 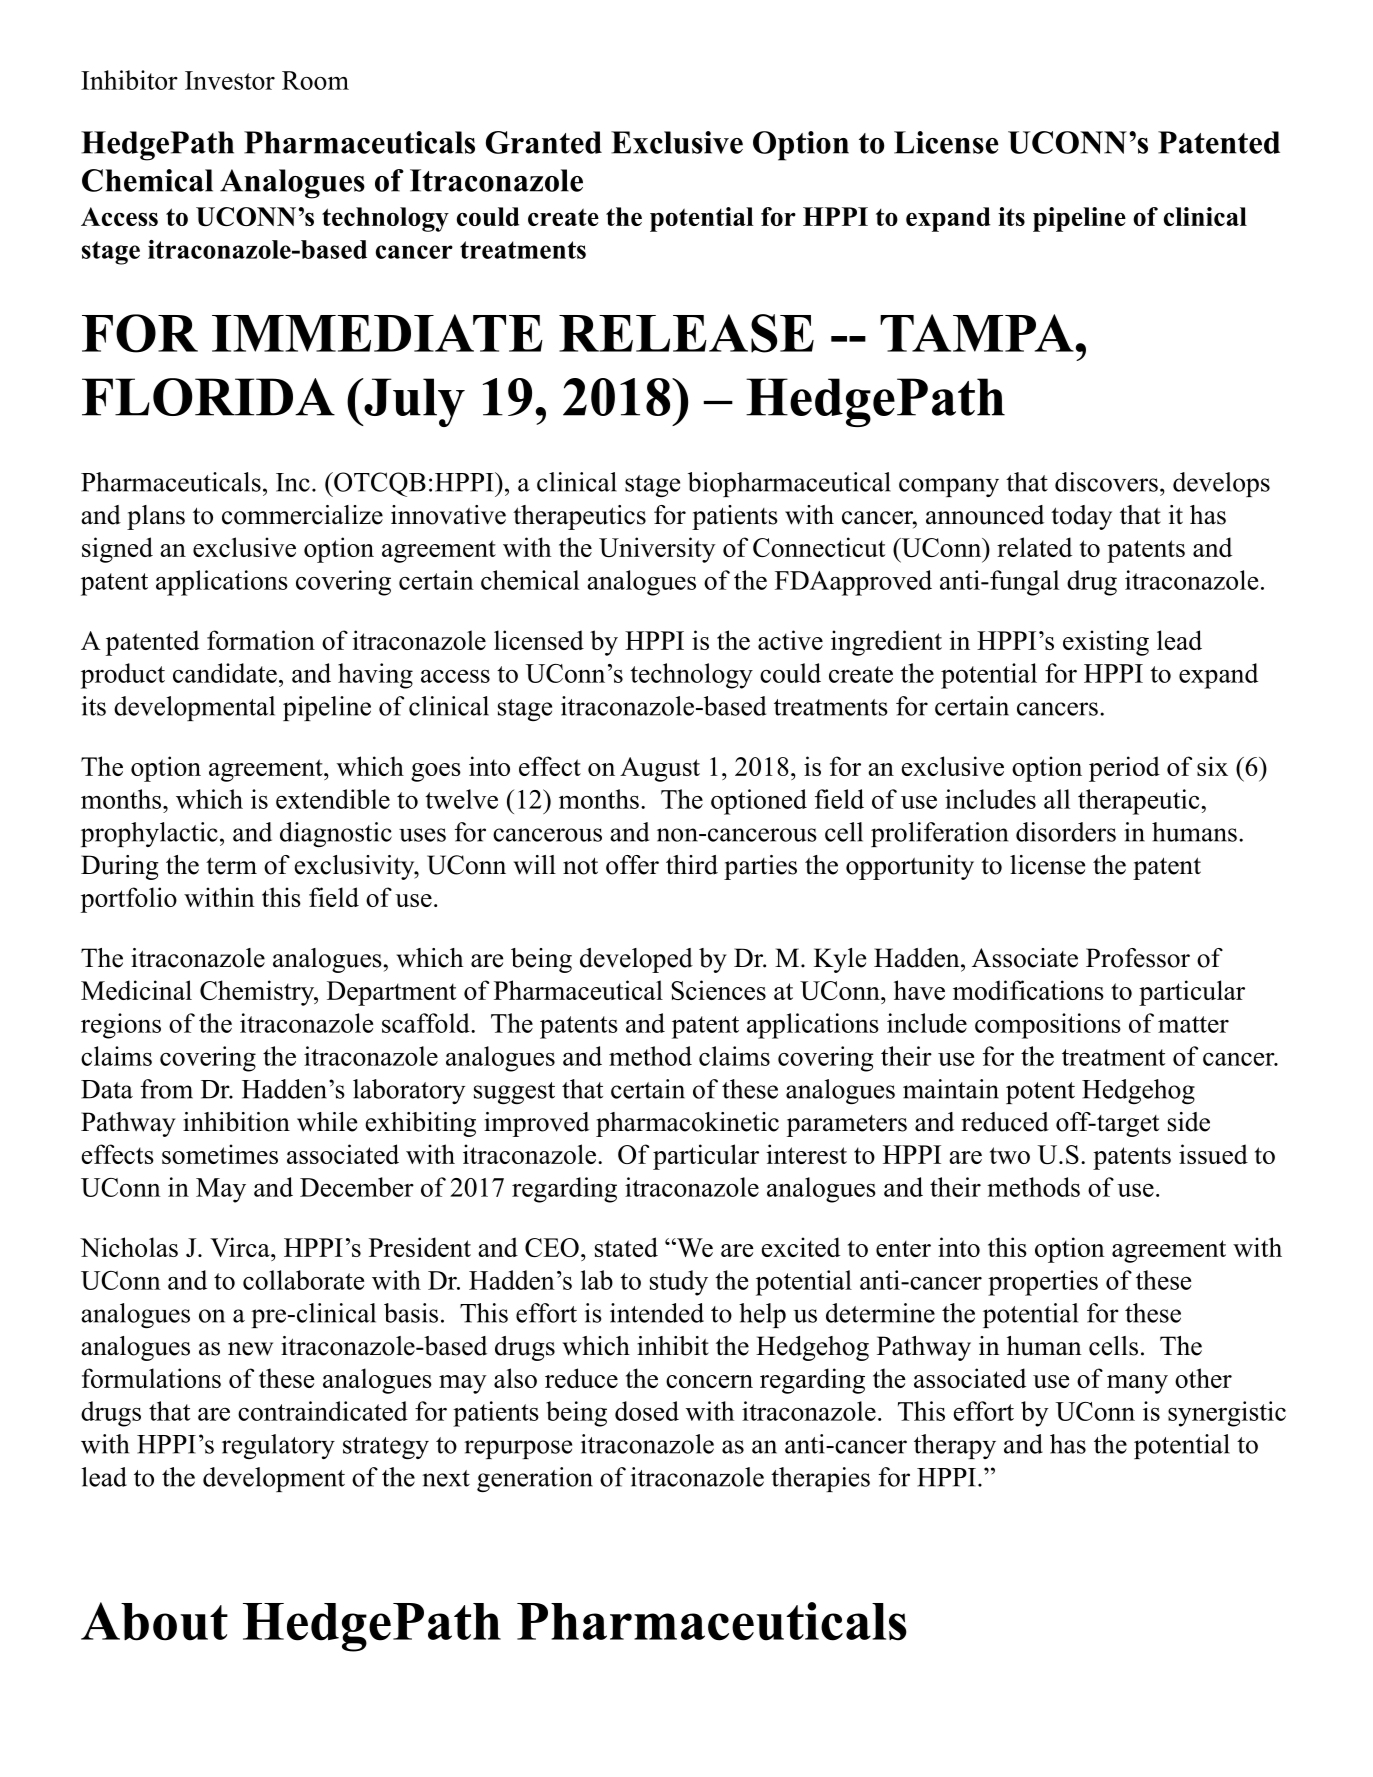 What do you see at coordinates (679, 1283) in the screenshot?
I see `study` at bounding box center [679, 1283].
